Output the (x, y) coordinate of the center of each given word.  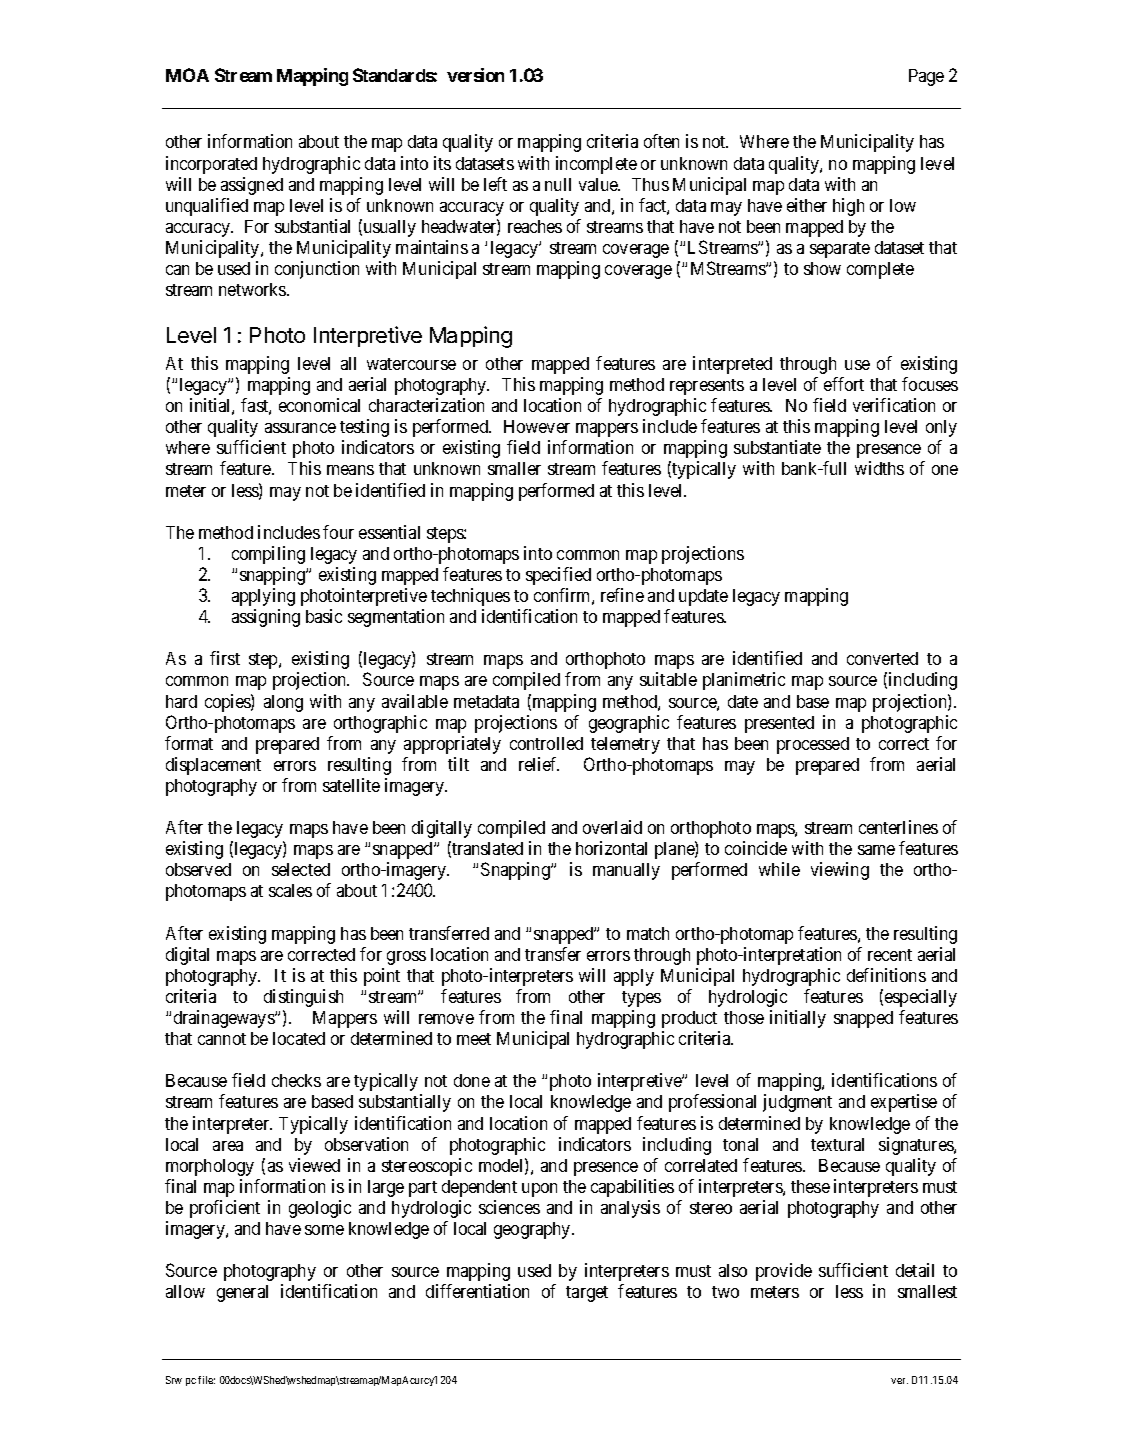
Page (926, 77)
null (558, 184)
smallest (927, 1291)
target (587, 1294)
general (242, 1293)
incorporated (211, 165)
